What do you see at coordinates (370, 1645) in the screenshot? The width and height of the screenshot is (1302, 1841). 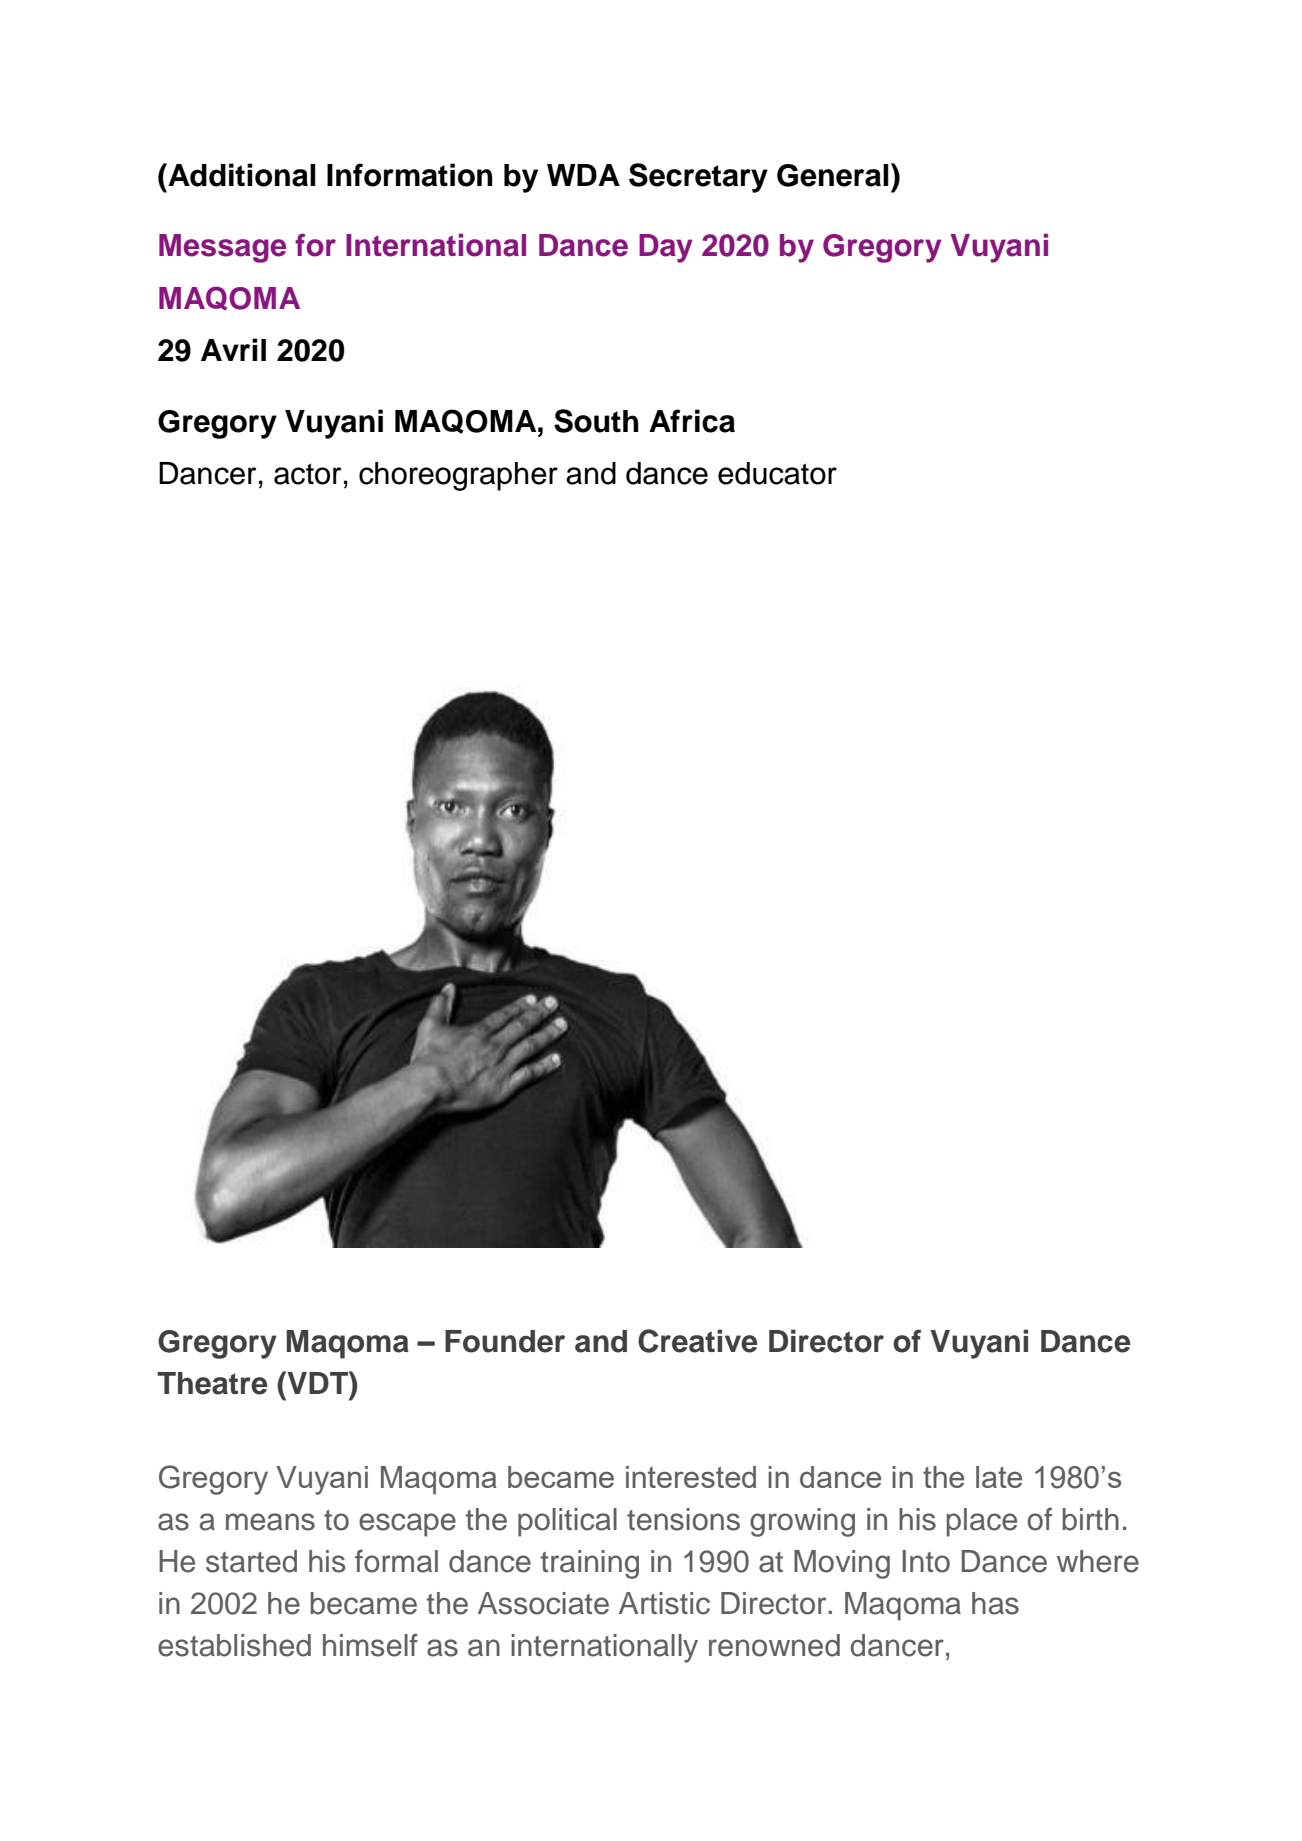 I see `himself` at bounding box center [370, 1645].
